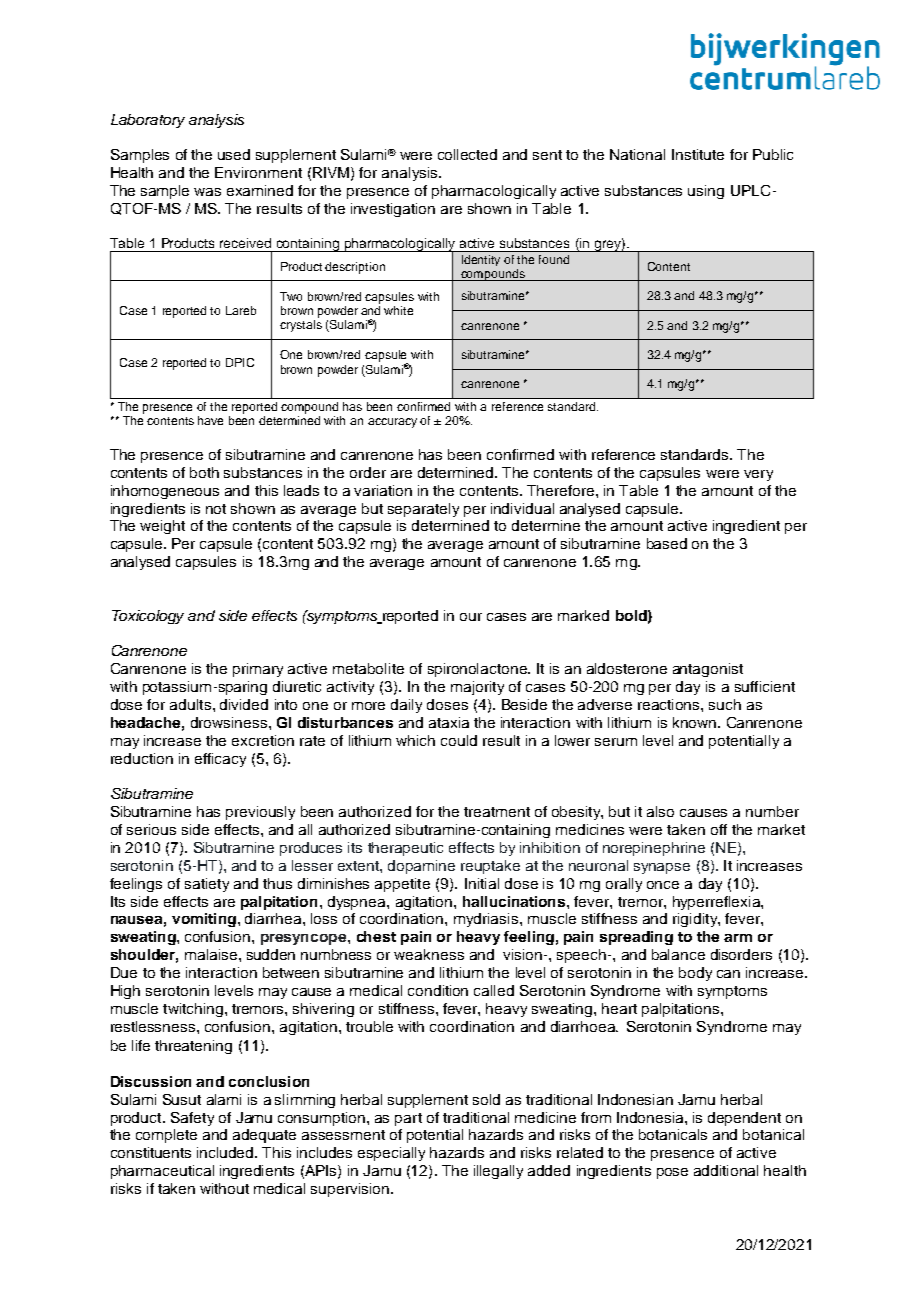 The height and width of the document is (1308, 924). I want to click on used, so click(234, 154).
